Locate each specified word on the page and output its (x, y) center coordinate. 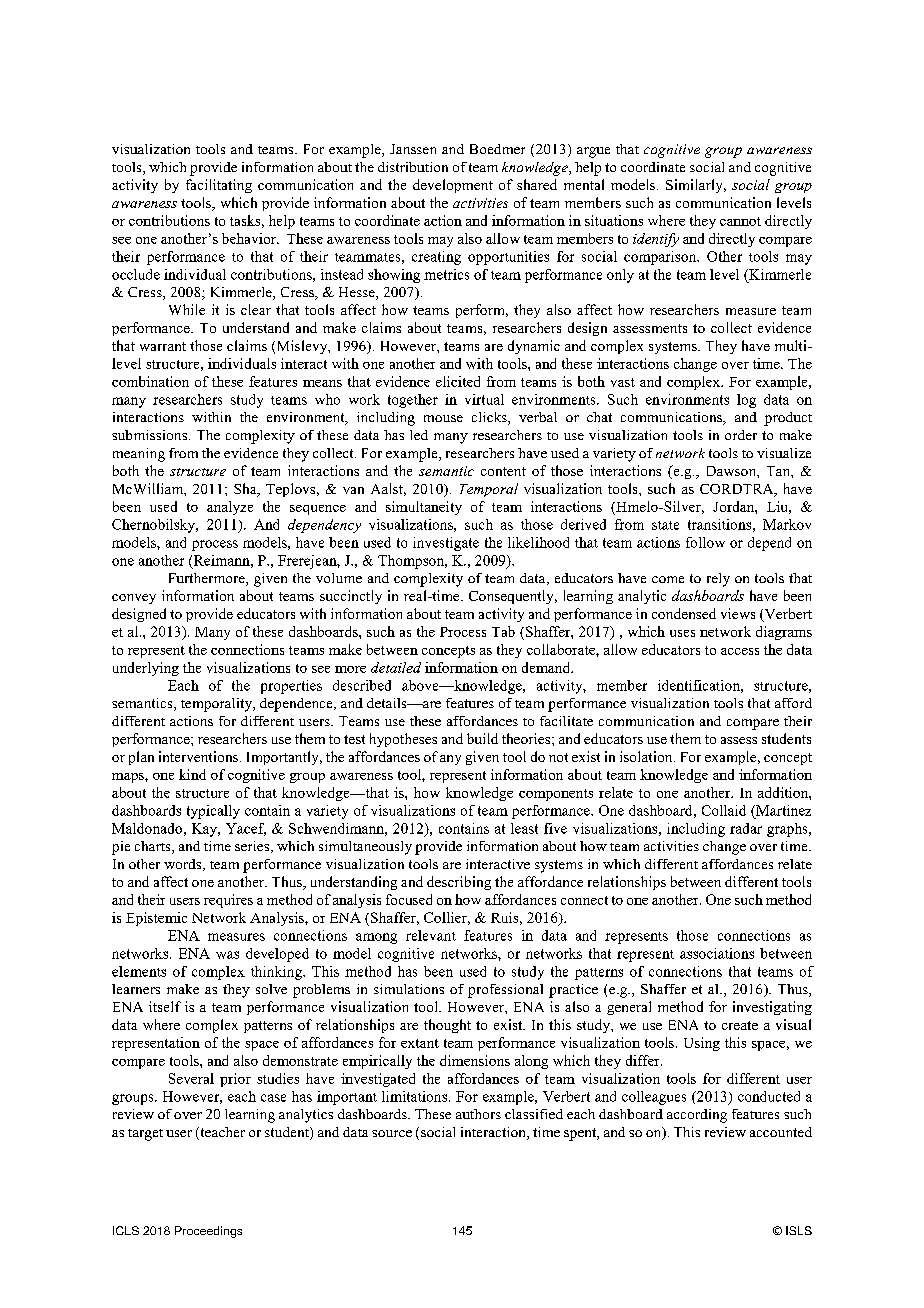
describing (459, 883)
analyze (230, 508)
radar (746, 828)
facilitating (219, 186)
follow (705, 542)
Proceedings (208, 1232)
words (184, 865)
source (392, 1133)
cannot (740, 221)
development (453, 186)
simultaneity (424, 508)
